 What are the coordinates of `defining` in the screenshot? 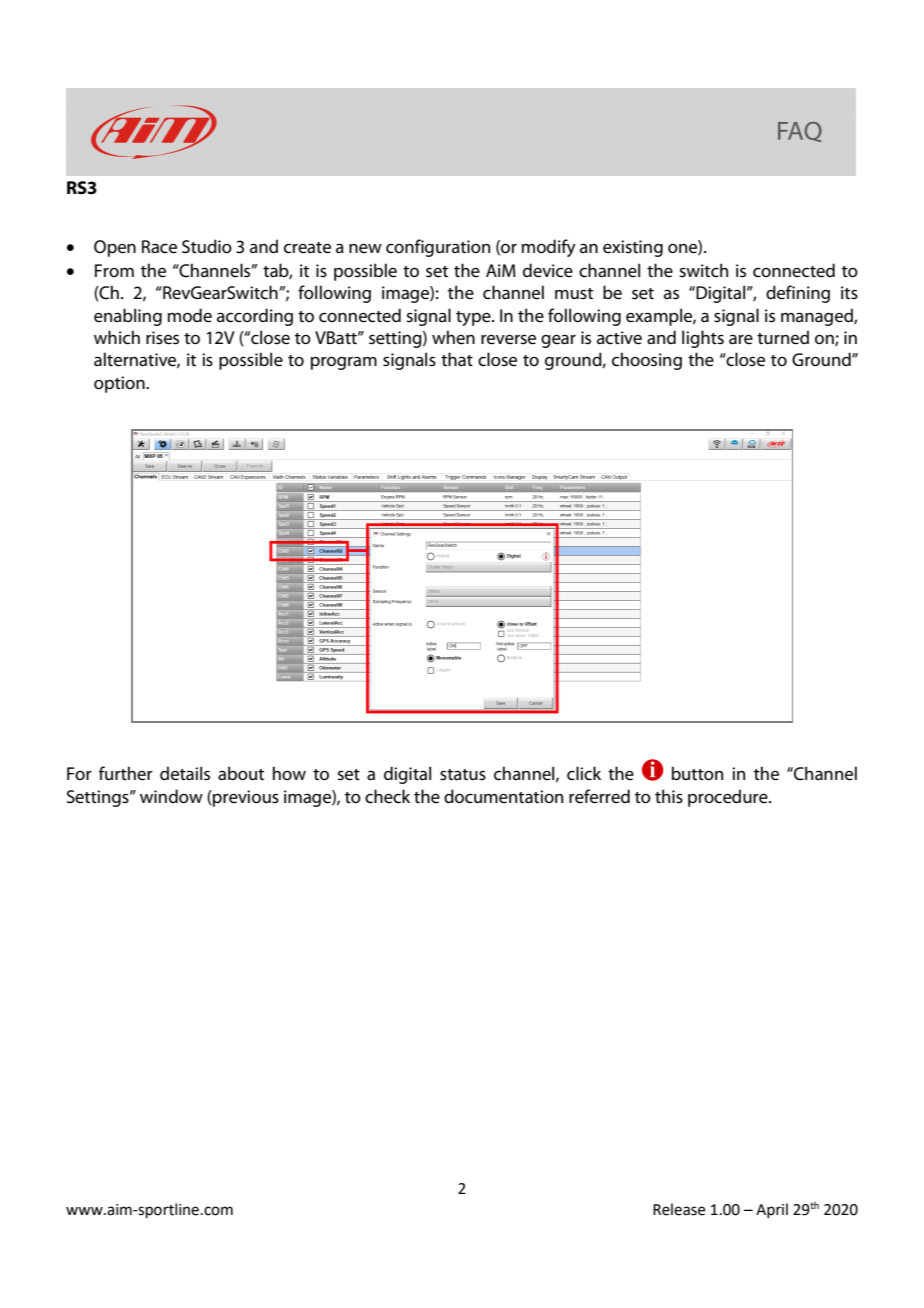 It's located at (798, 294).
